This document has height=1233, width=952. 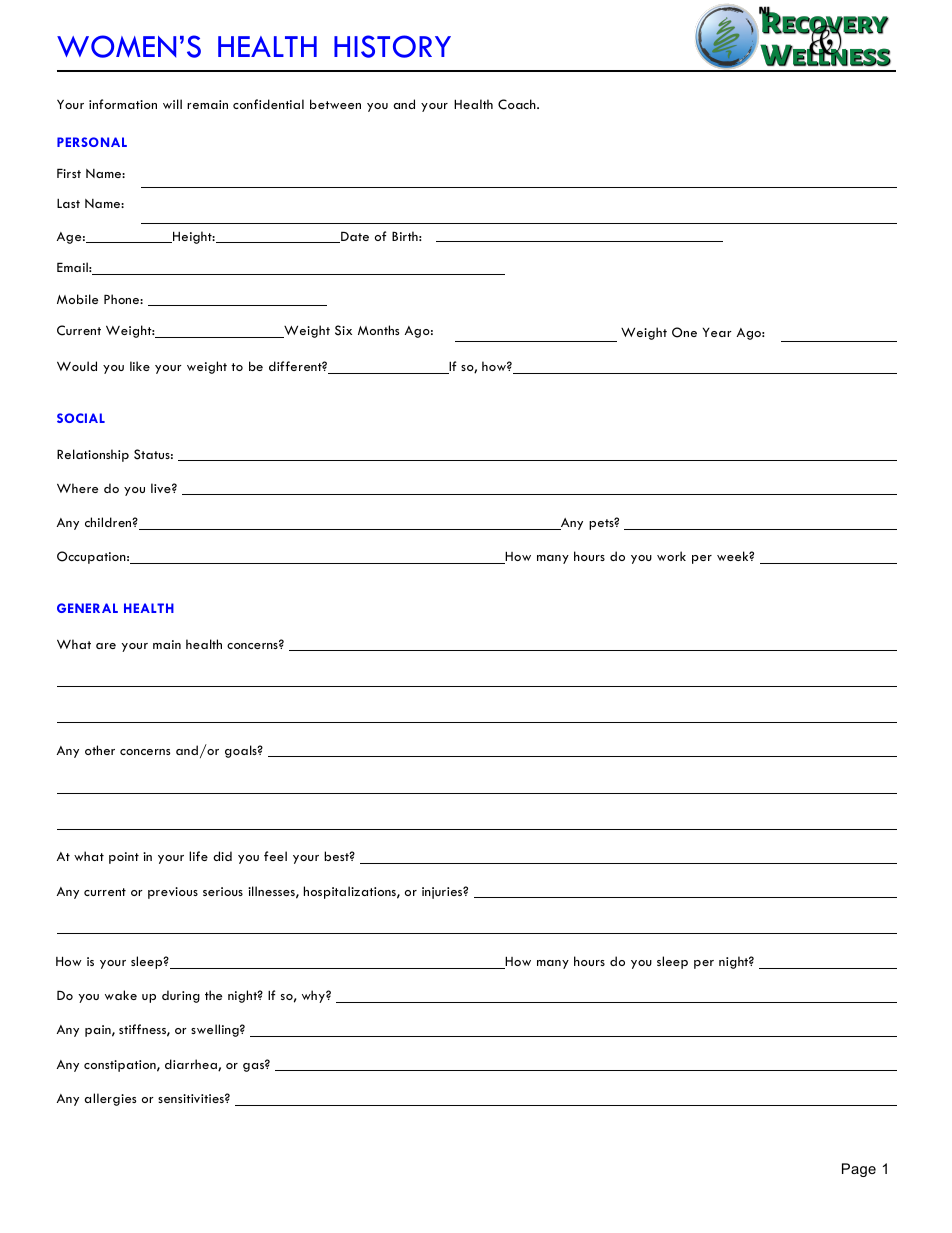 I want to click on feel, so click(x=275, y=856).
